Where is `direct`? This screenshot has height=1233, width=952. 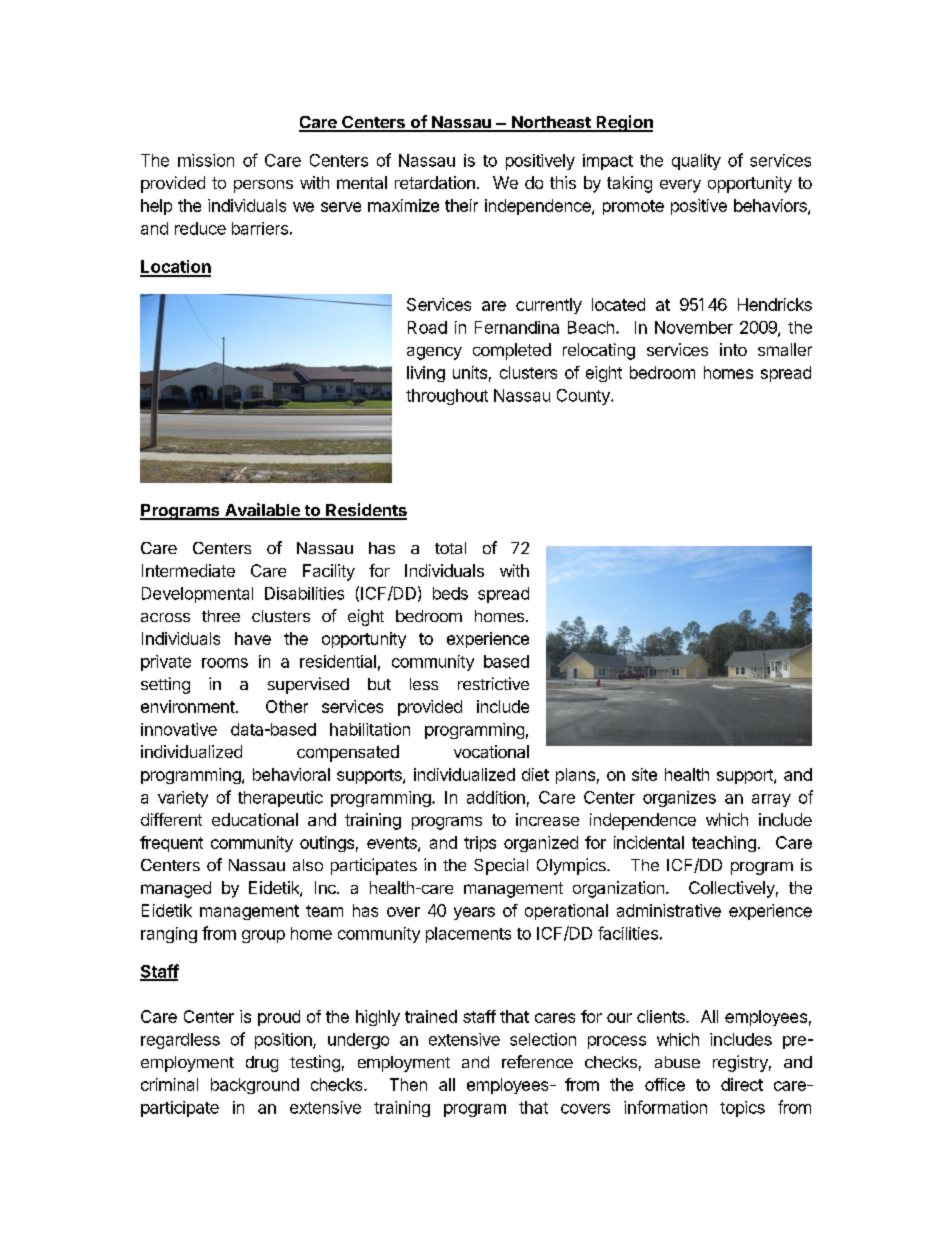
direct is located at coordinates (742, 1084).
